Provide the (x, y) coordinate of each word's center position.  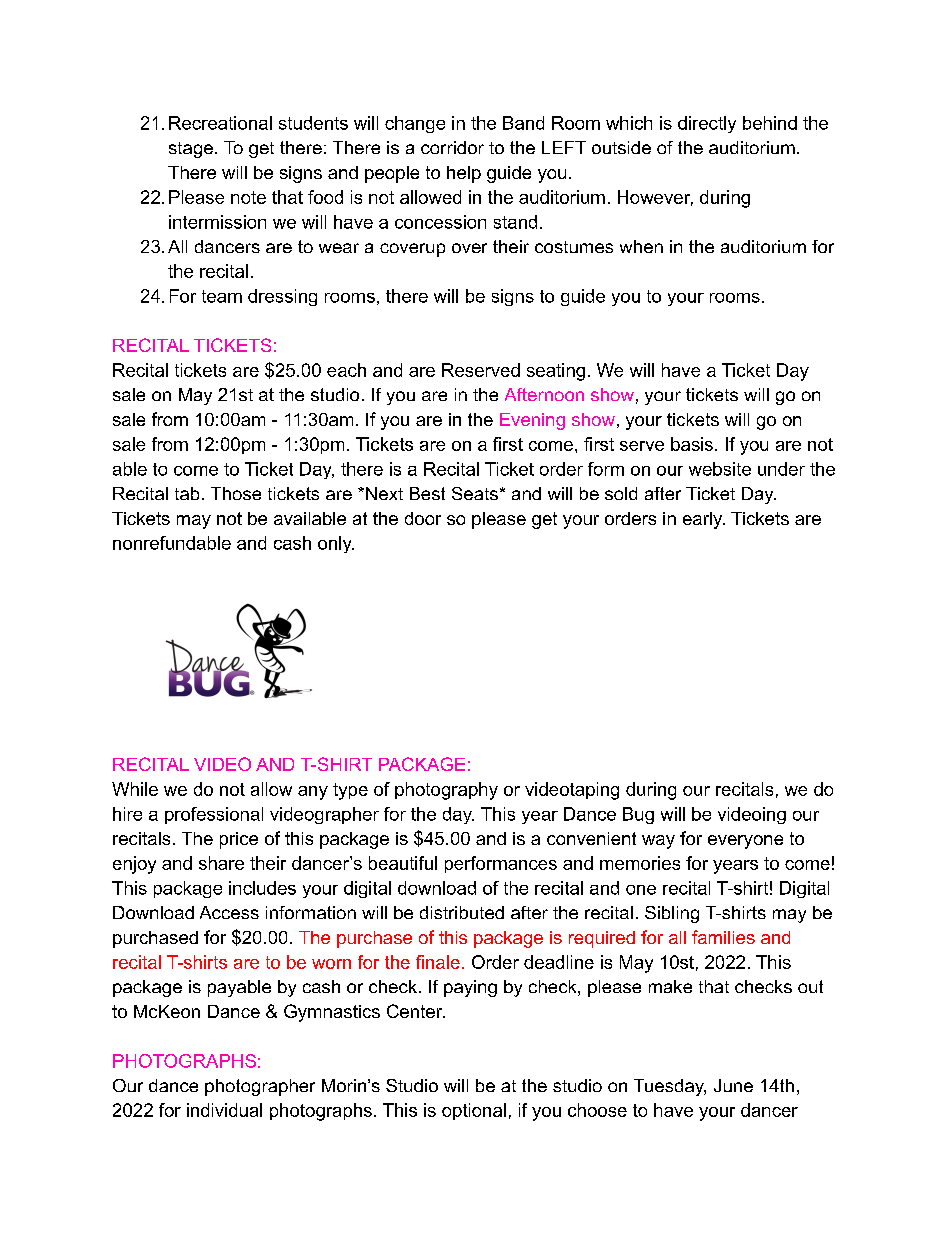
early (703, 520)
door (423, 518)
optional (474, 1111)
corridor (452, 147)
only (336, 544)
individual (224, 1110)
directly (707, 124)
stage (191, 150)
